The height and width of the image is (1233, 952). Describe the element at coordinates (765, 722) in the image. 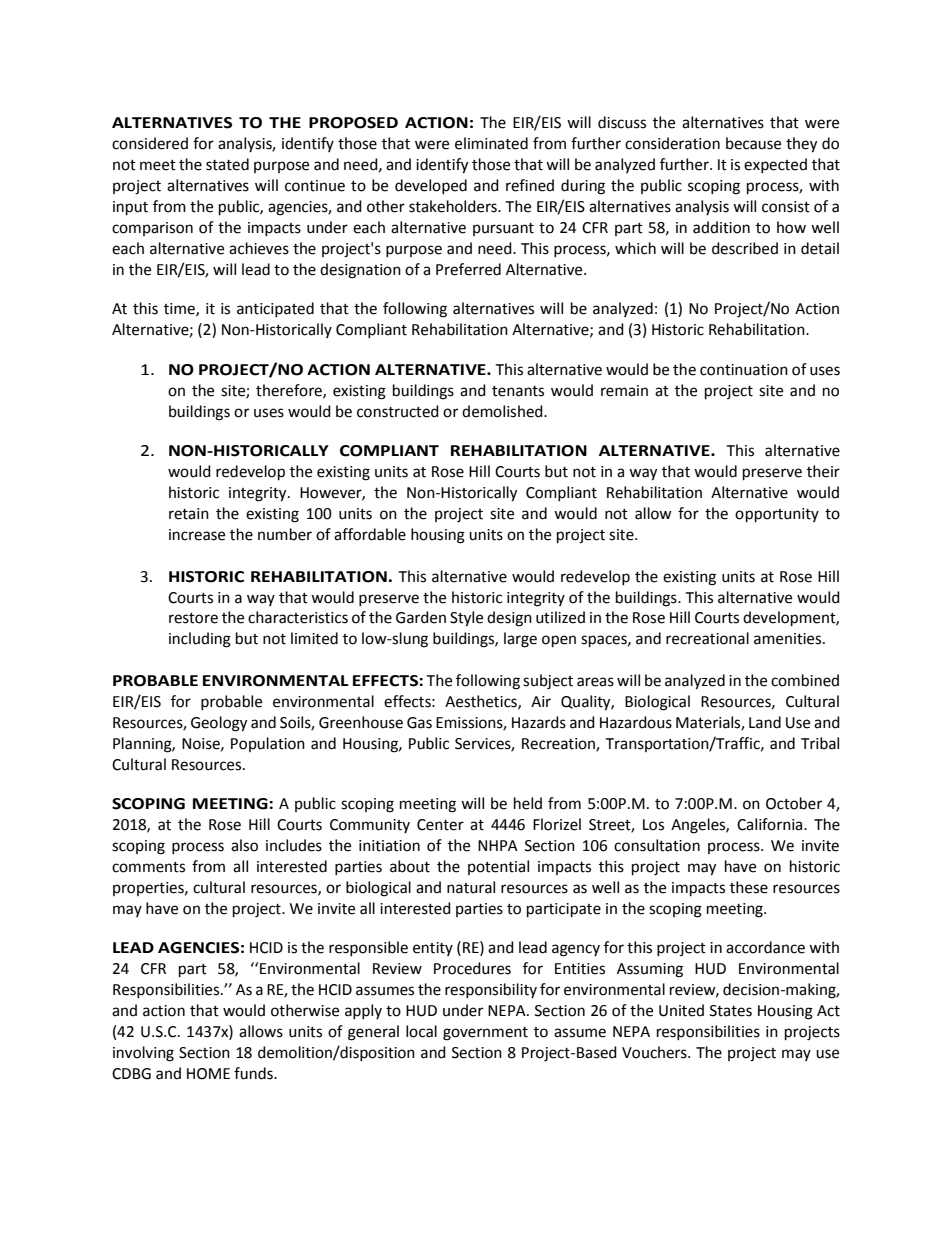

I see `Land` at that location.
